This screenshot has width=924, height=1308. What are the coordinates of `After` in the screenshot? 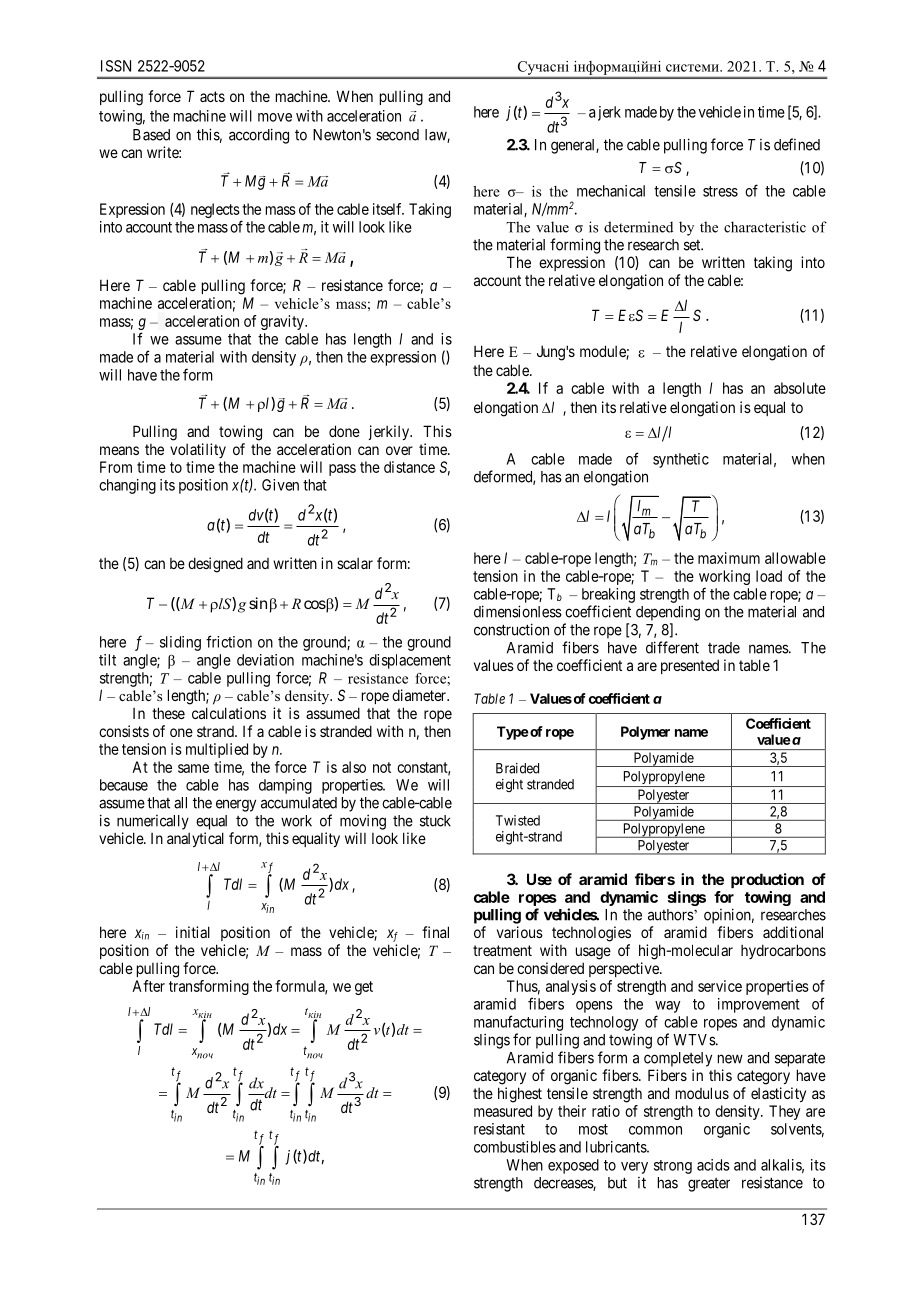 It's located at (148, 986).
